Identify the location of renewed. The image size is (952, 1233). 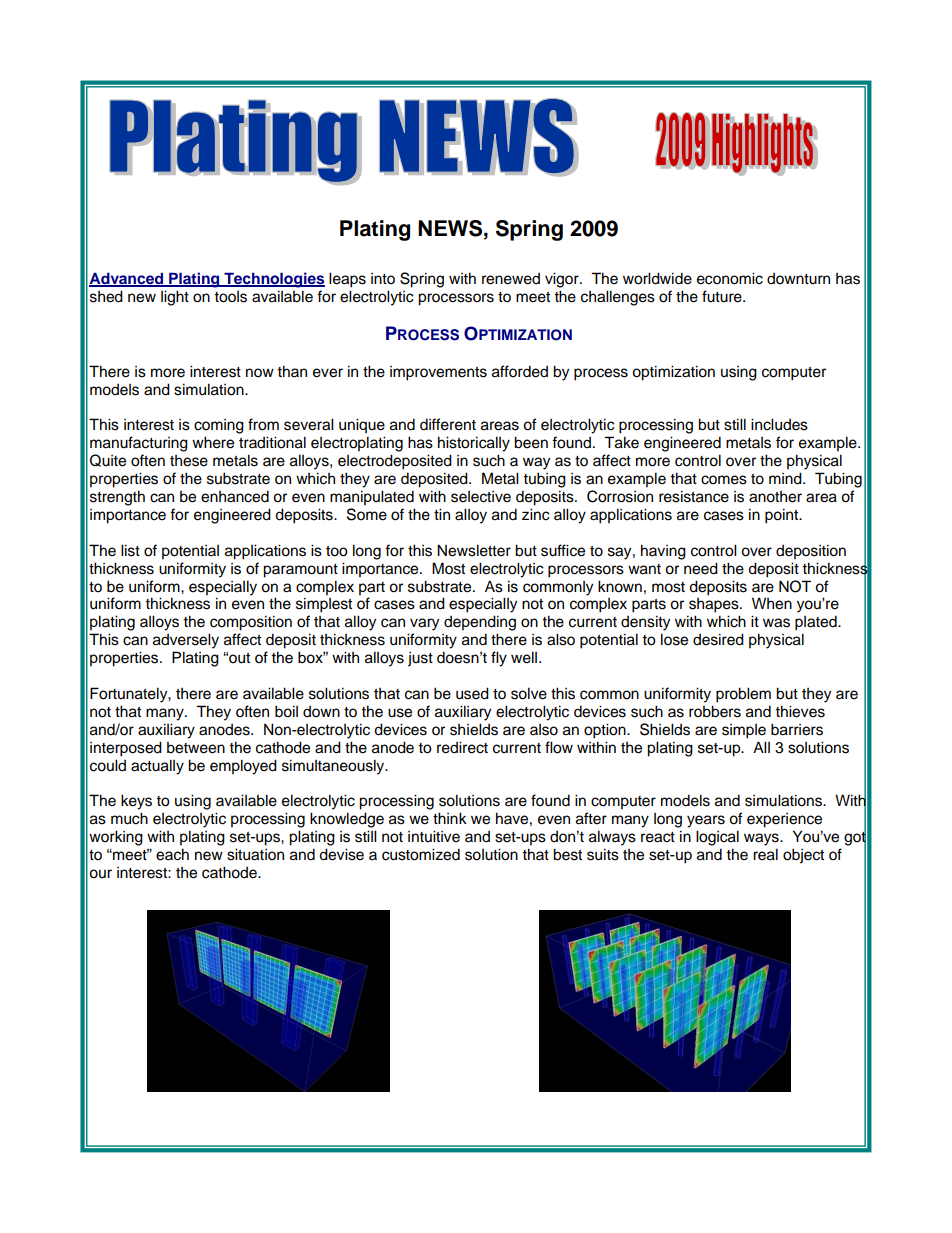
(511, 279).
